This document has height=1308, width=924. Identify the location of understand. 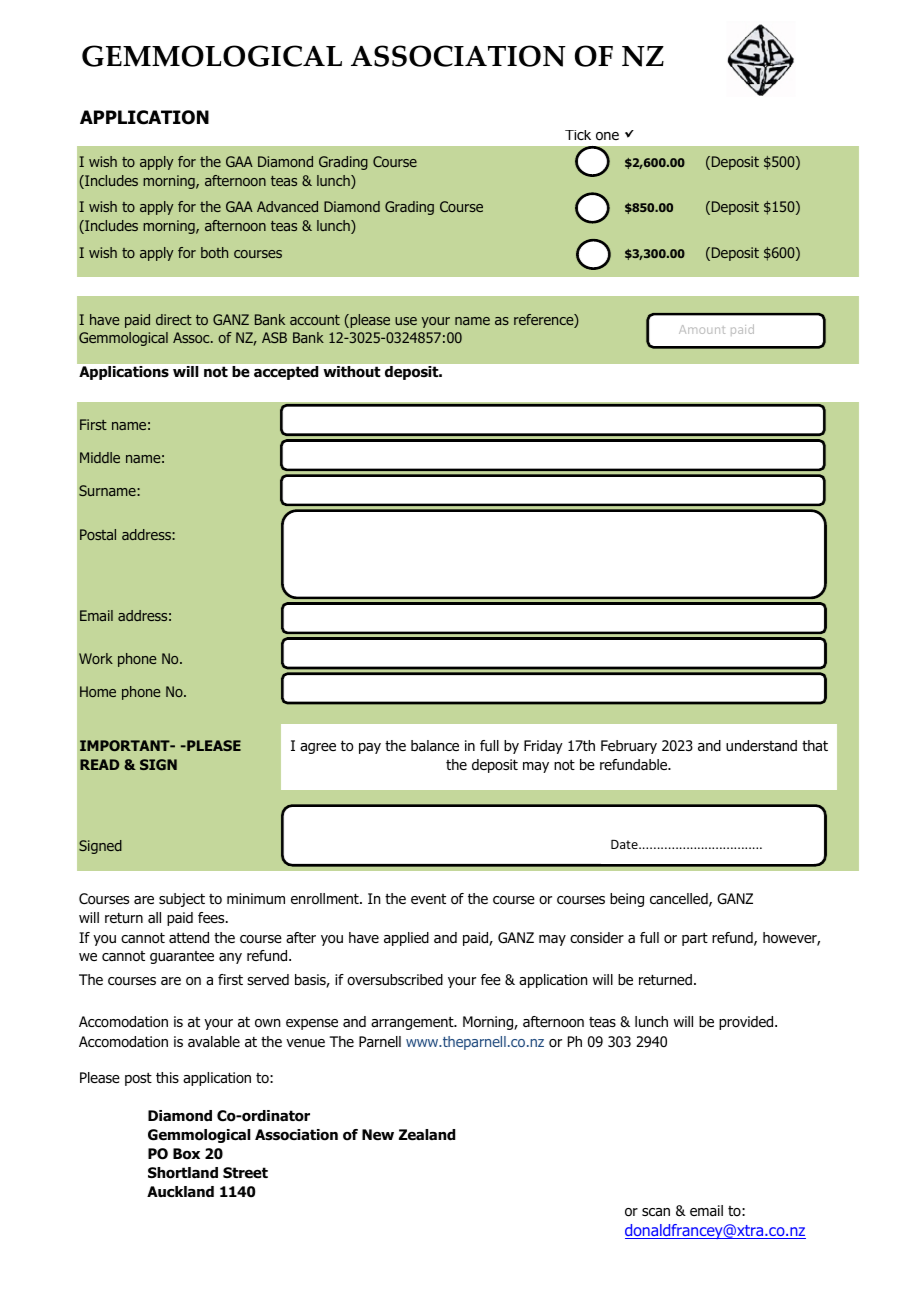
(761, 746).
